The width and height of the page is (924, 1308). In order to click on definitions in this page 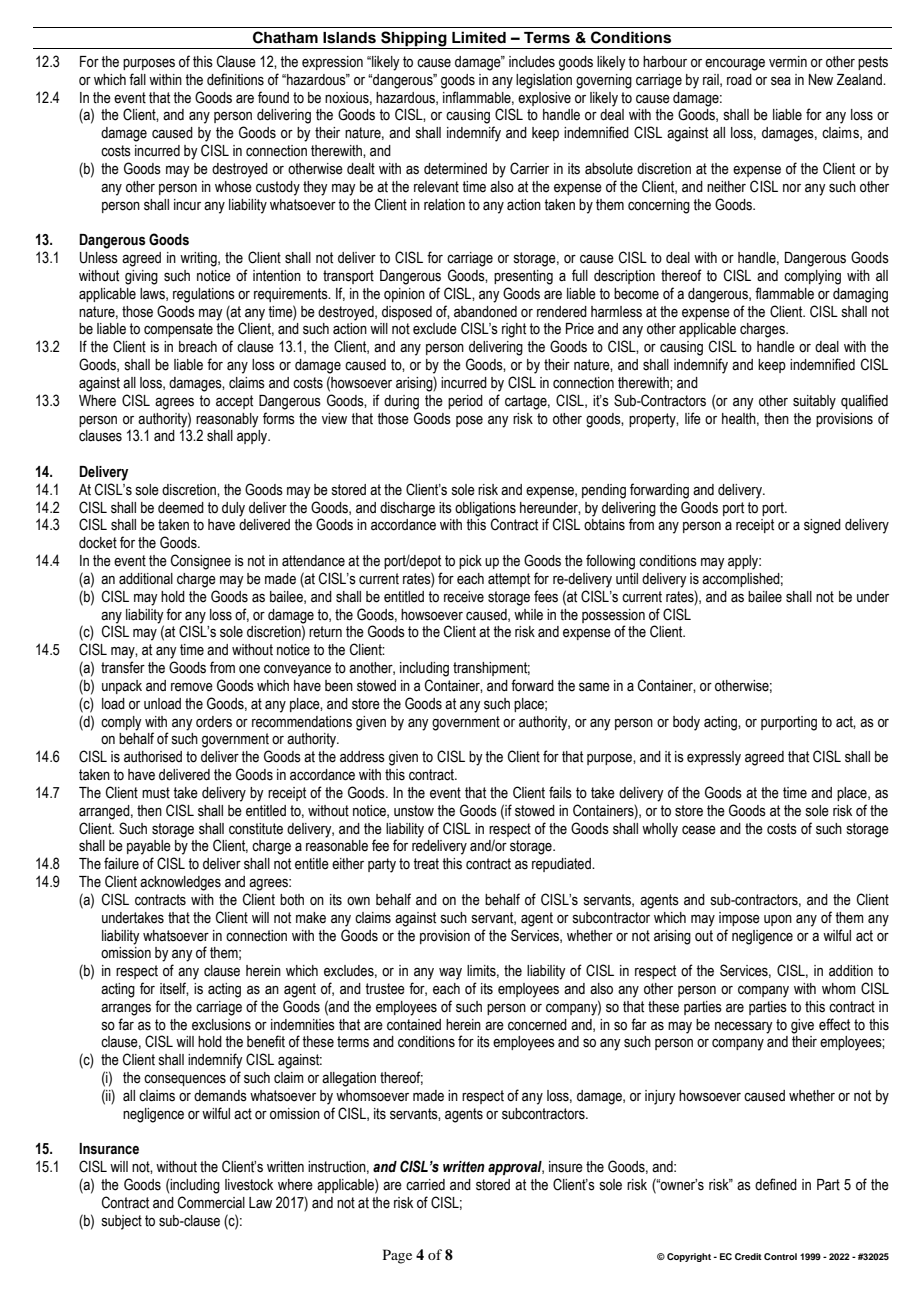, I will do `click(235, 79)`.
